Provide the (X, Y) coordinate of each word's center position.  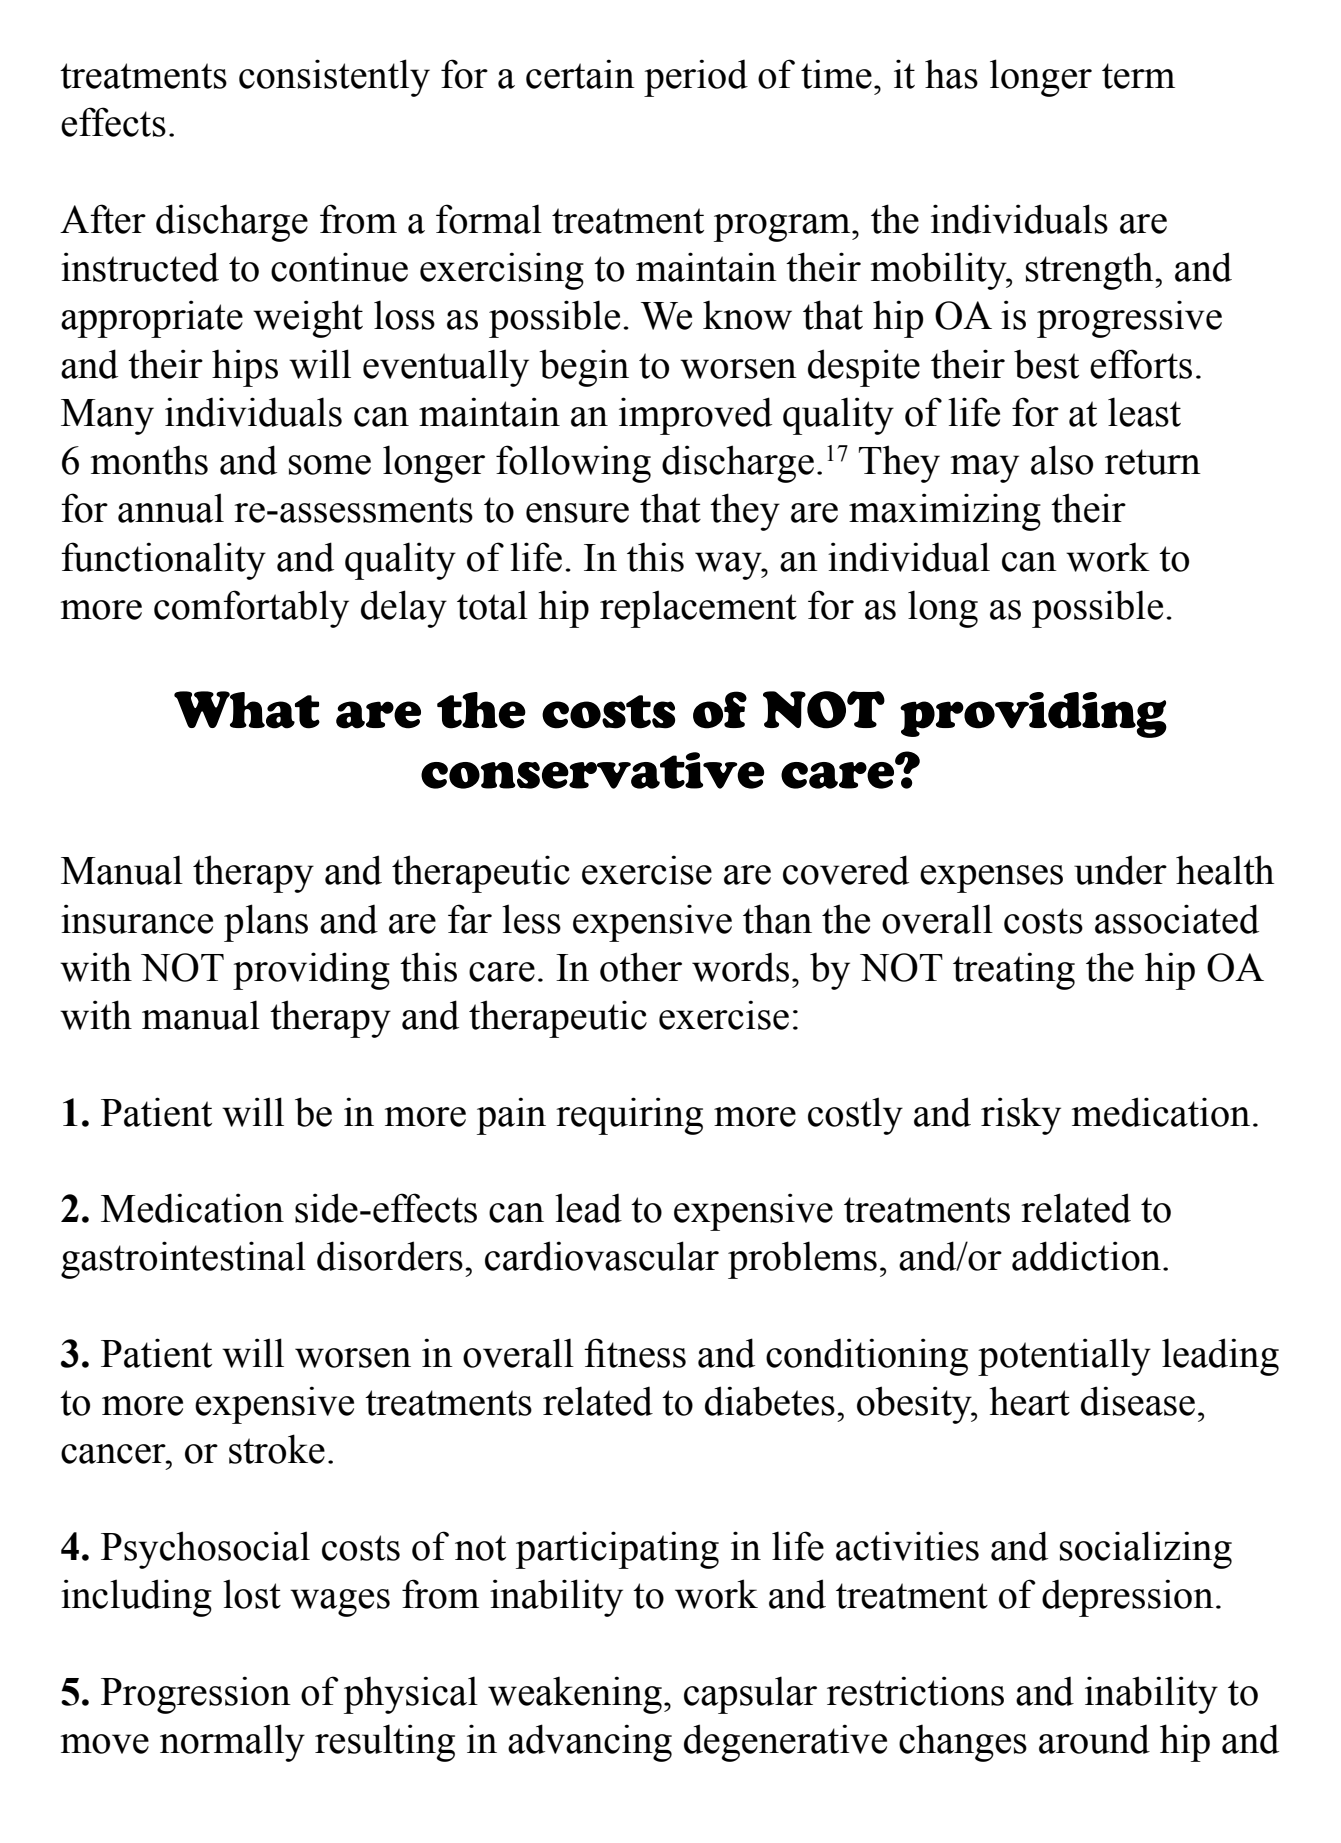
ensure (577, 513)
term (1138, 76)
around (1094, 1739)
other (641, 967)
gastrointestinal (183, 1260)
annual (171, 508)
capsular (750, 1695)
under (1120, 870)
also (1062, 460)
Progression (196, 1695)
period (696, 78)
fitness (635, 1353)
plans (266, 923)
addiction (1086, 1256)
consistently (334, 78)
